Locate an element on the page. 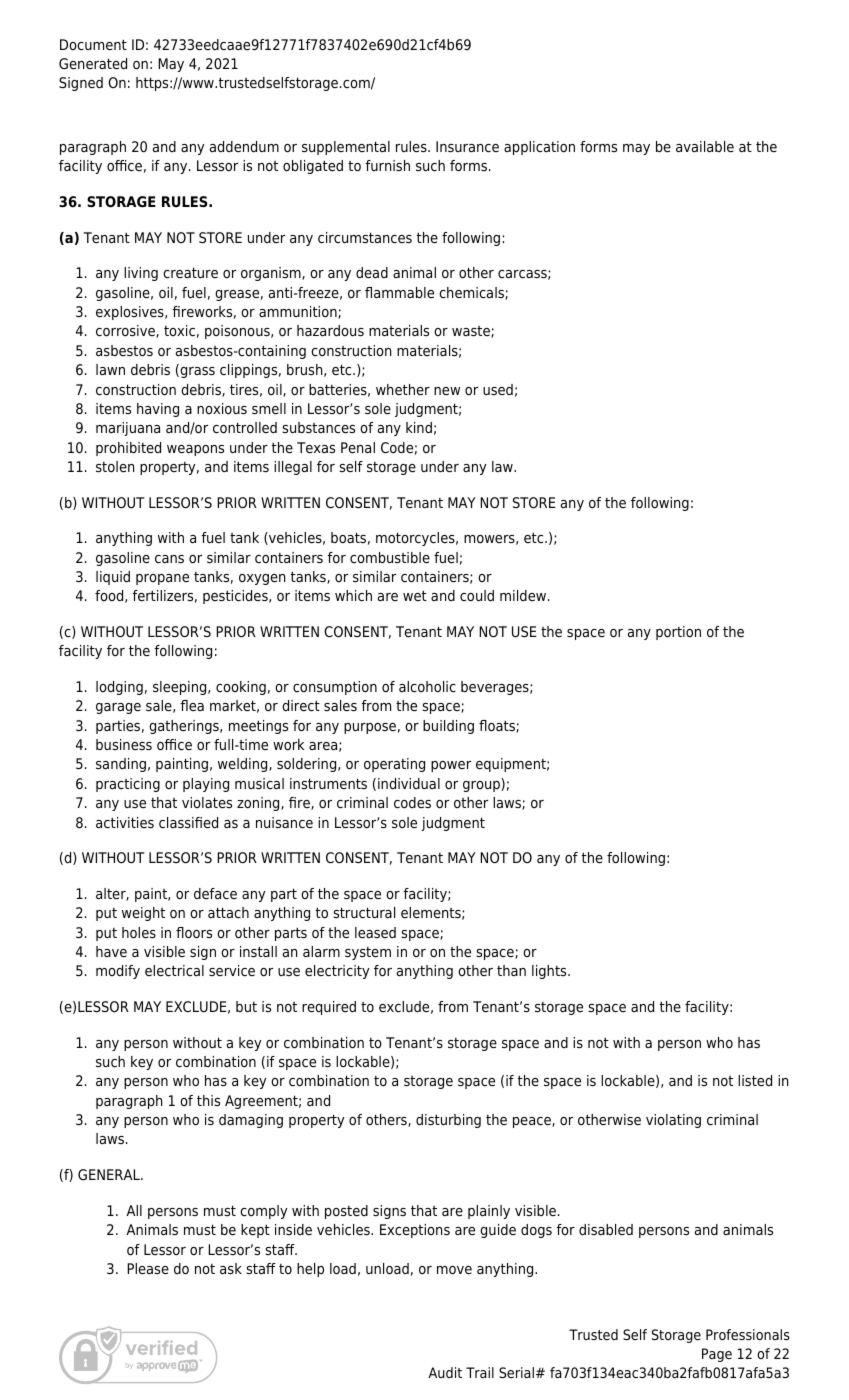 This document has width=849, height=1400. individual is located at coordinates (409, 783).
